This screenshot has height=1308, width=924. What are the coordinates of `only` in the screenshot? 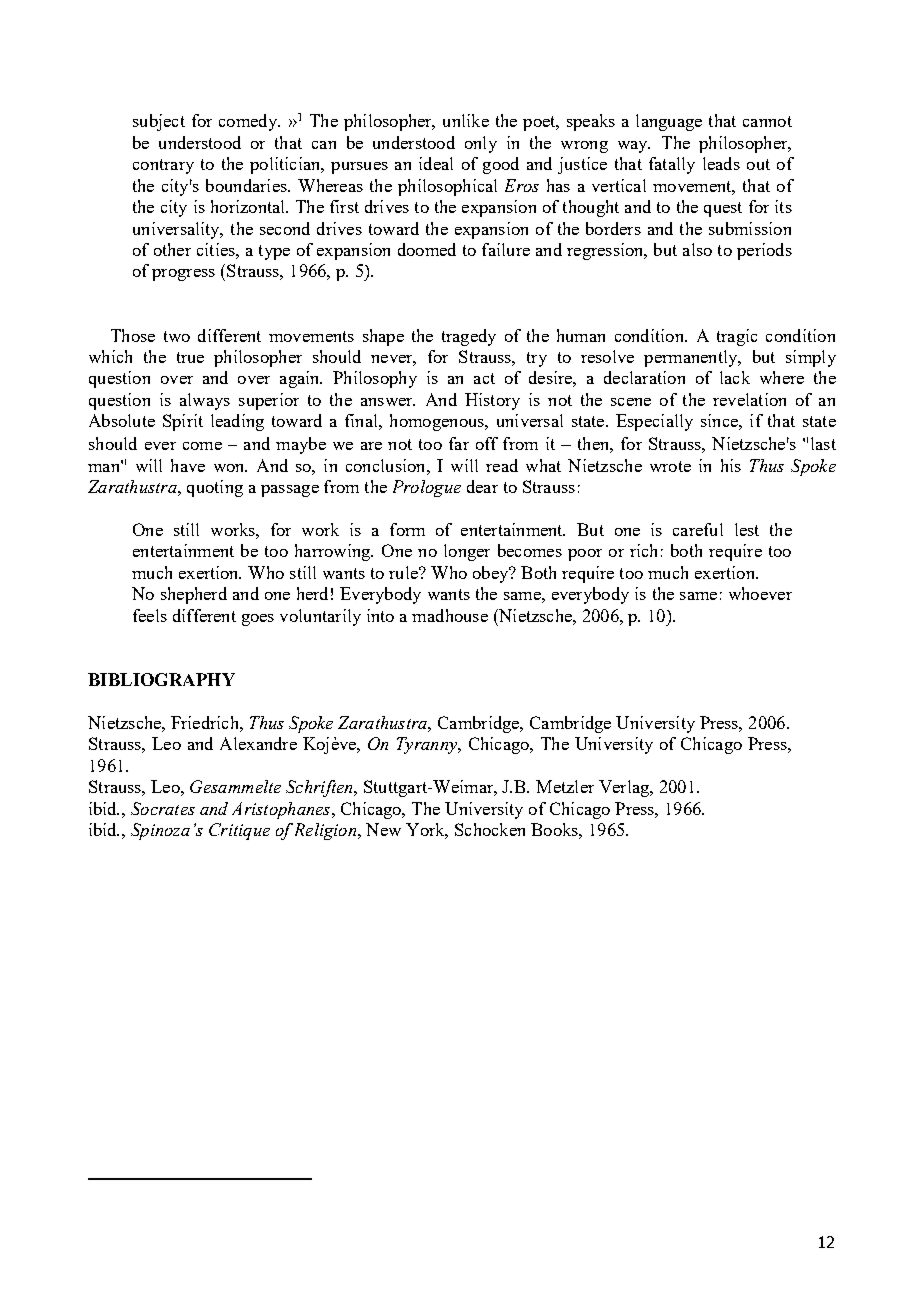 It's located at (481, 144).
